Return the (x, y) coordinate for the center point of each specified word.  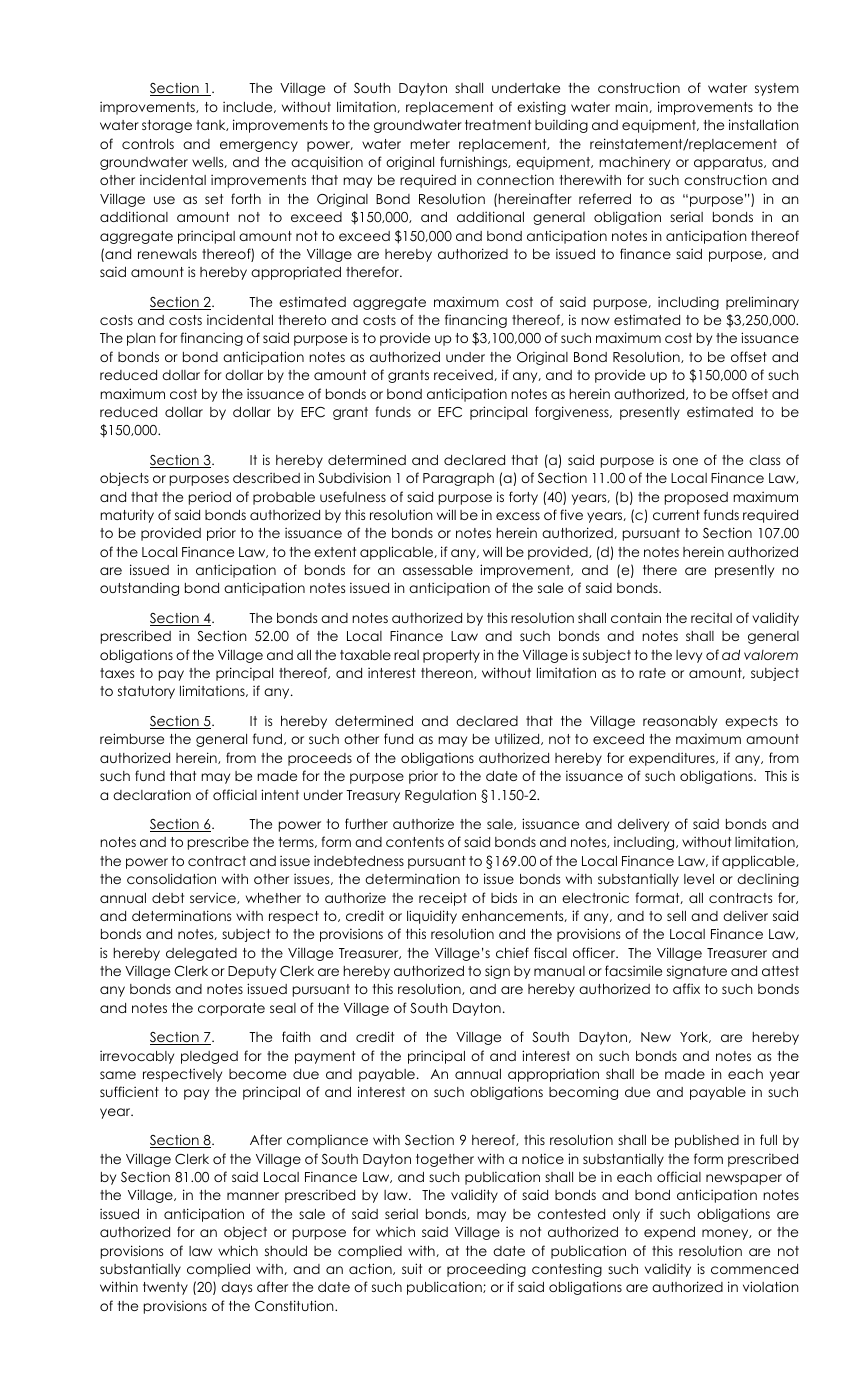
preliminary (762, 303)
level (699, 879)
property (451, 656)
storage (167, 126)
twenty (165, 1288)
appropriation (553, 1075)
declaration (152, 794)
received (464, 375)
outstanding (139, 589)
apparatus (729, 163)
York (695, 1037)
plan (141, 339)
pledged (209, 1057)
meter (430, 144)
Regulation (440, 796)
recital (711, 617)
